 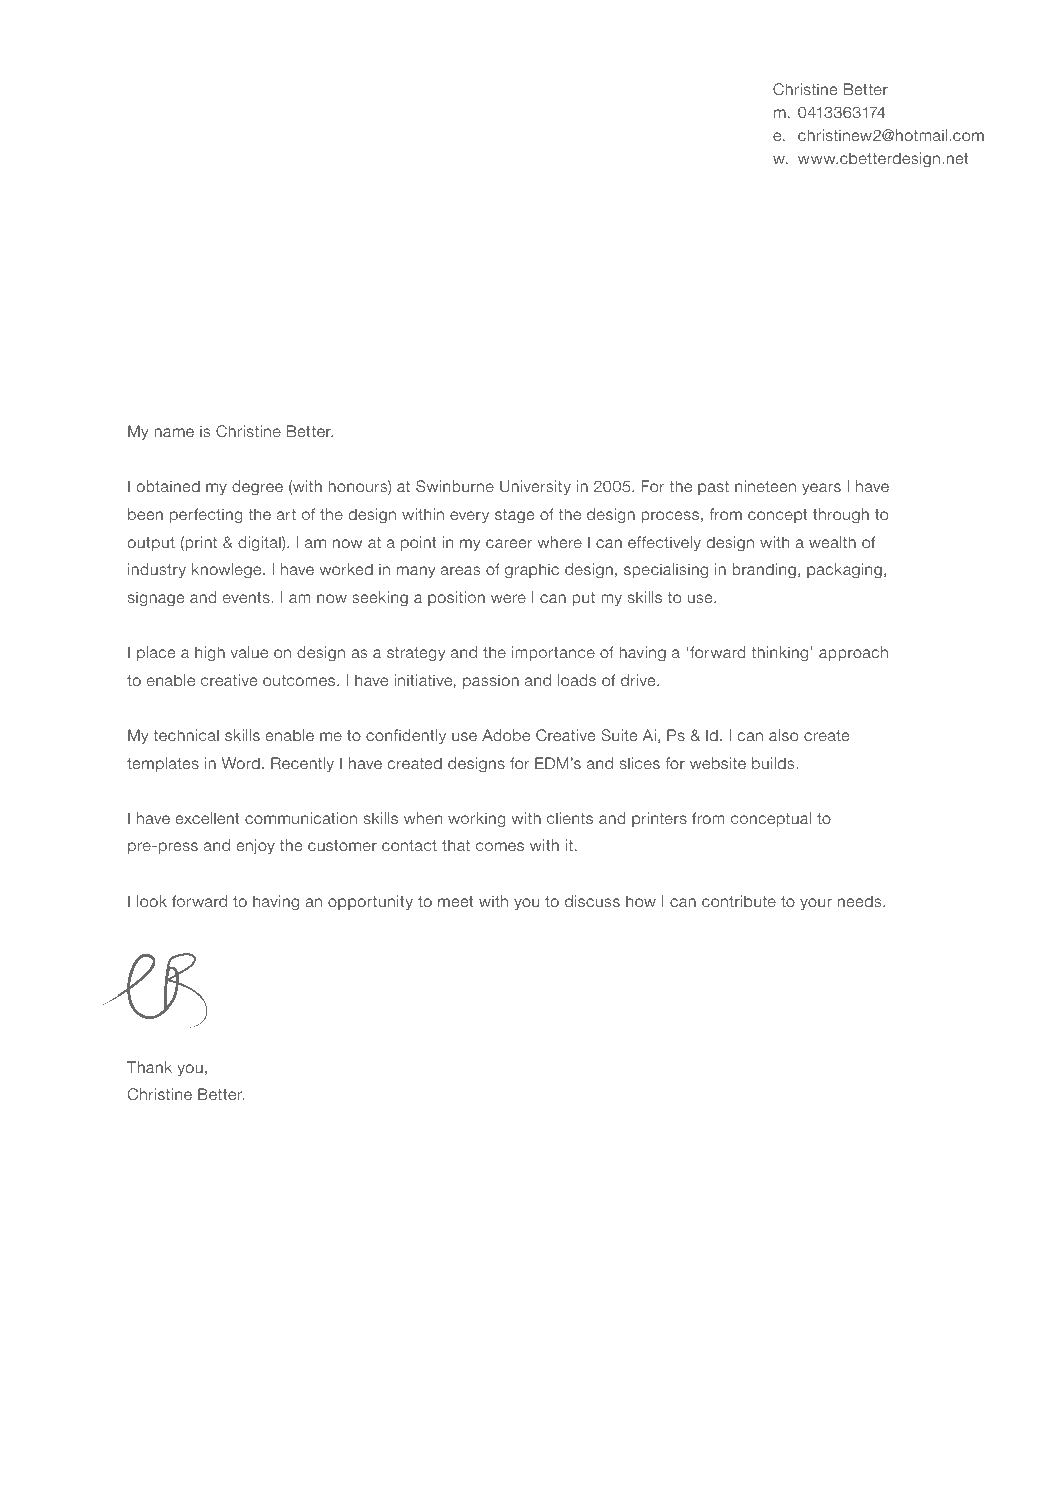 What do you see at coordinates (773, 763) in the screenshot?
I see `builds` at bounding box center [773, 763].
